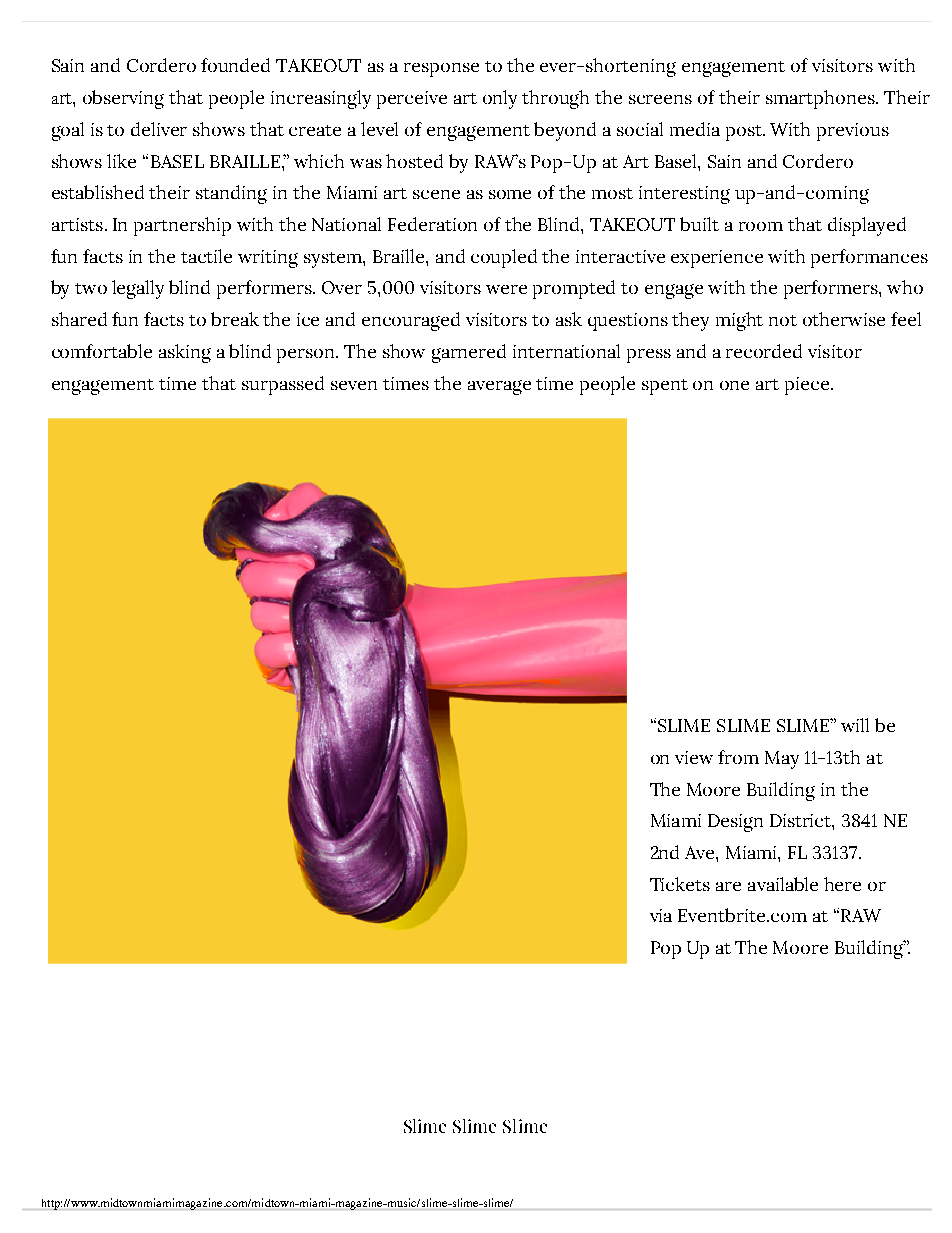  I want to click on not, so click(783, 320).
